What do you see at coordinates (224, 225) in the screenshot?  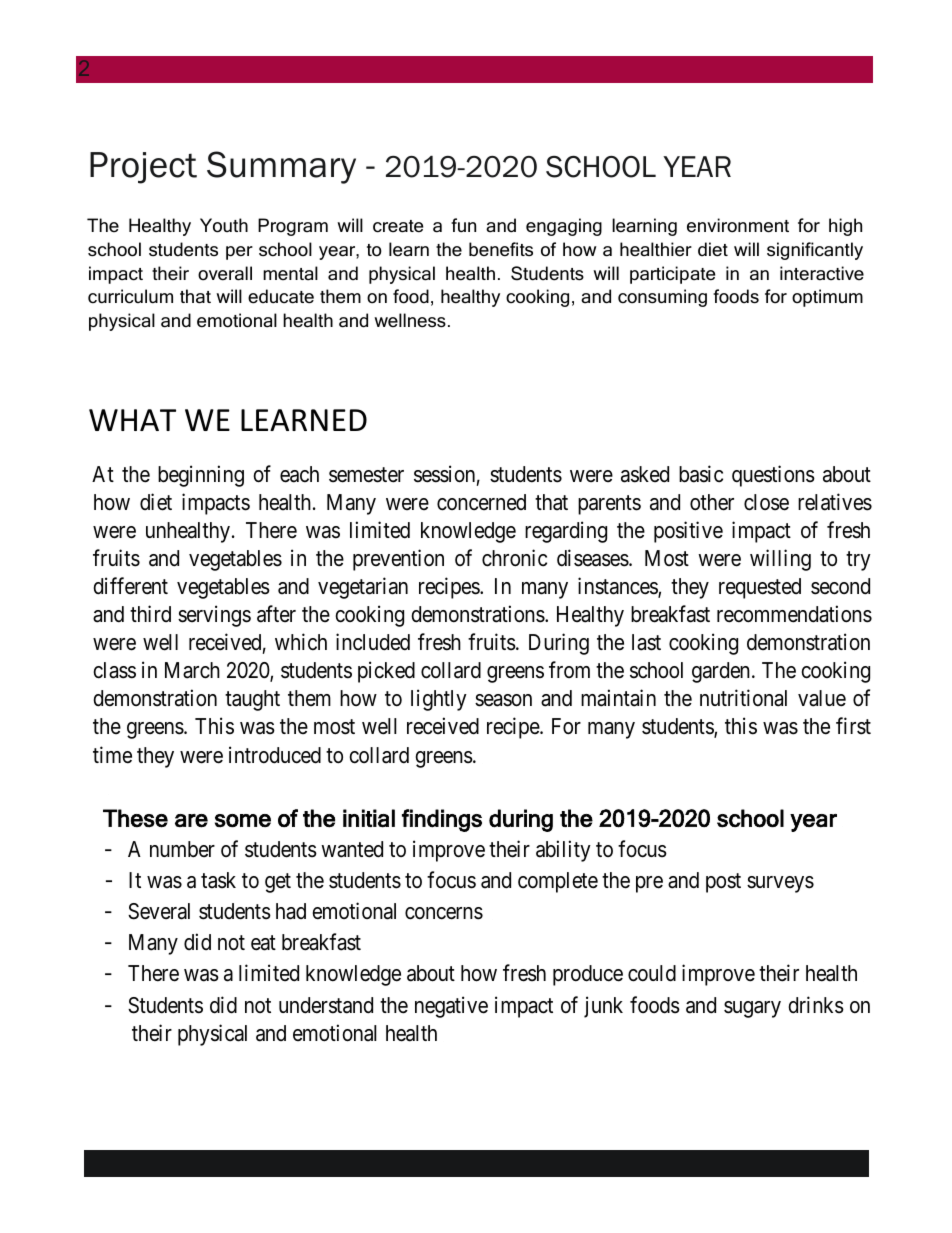 I see `Youth` at bounding box center [224, 225].
